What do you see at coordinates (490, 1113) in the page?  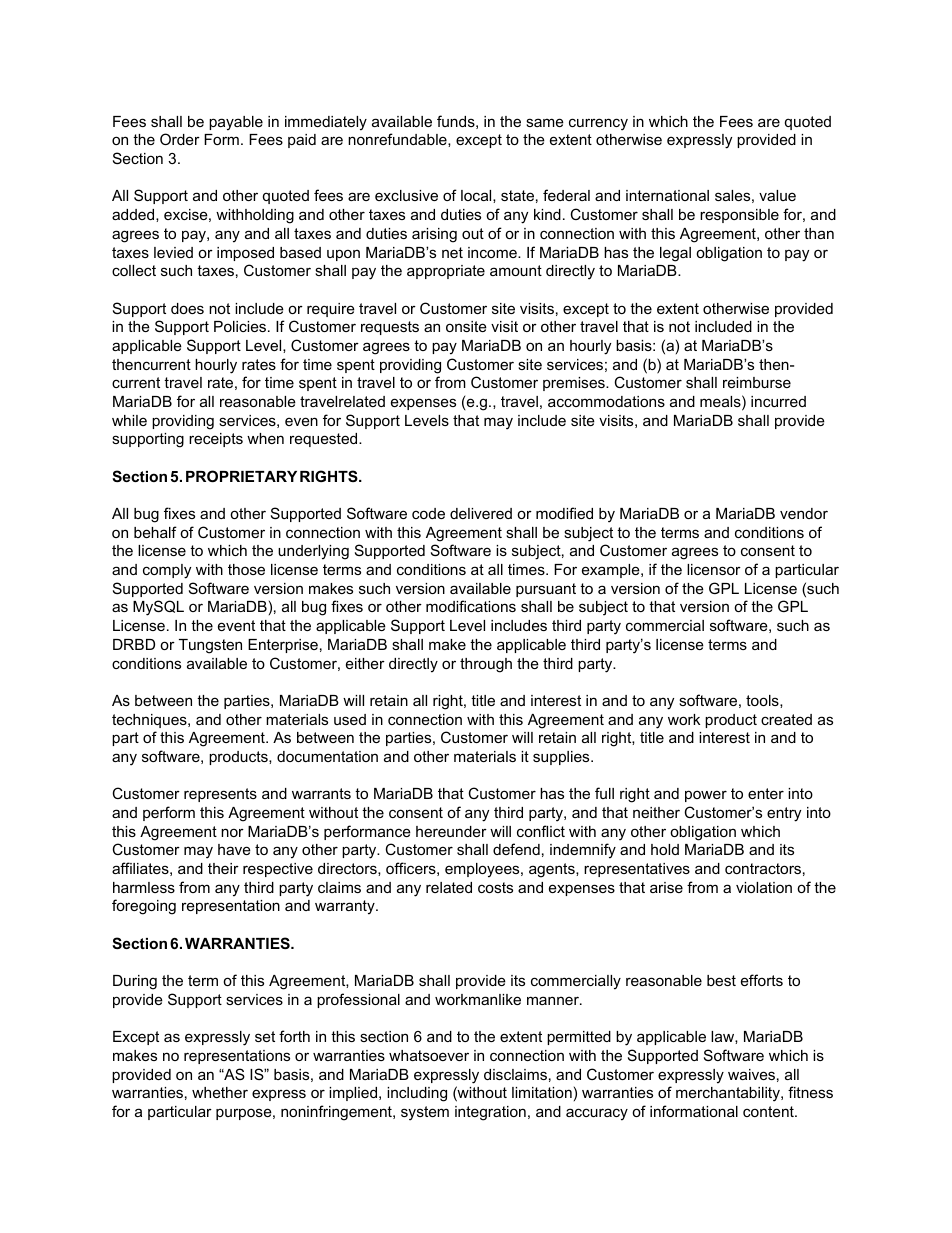 I see `integration` at bounding box center [490, 1113].
